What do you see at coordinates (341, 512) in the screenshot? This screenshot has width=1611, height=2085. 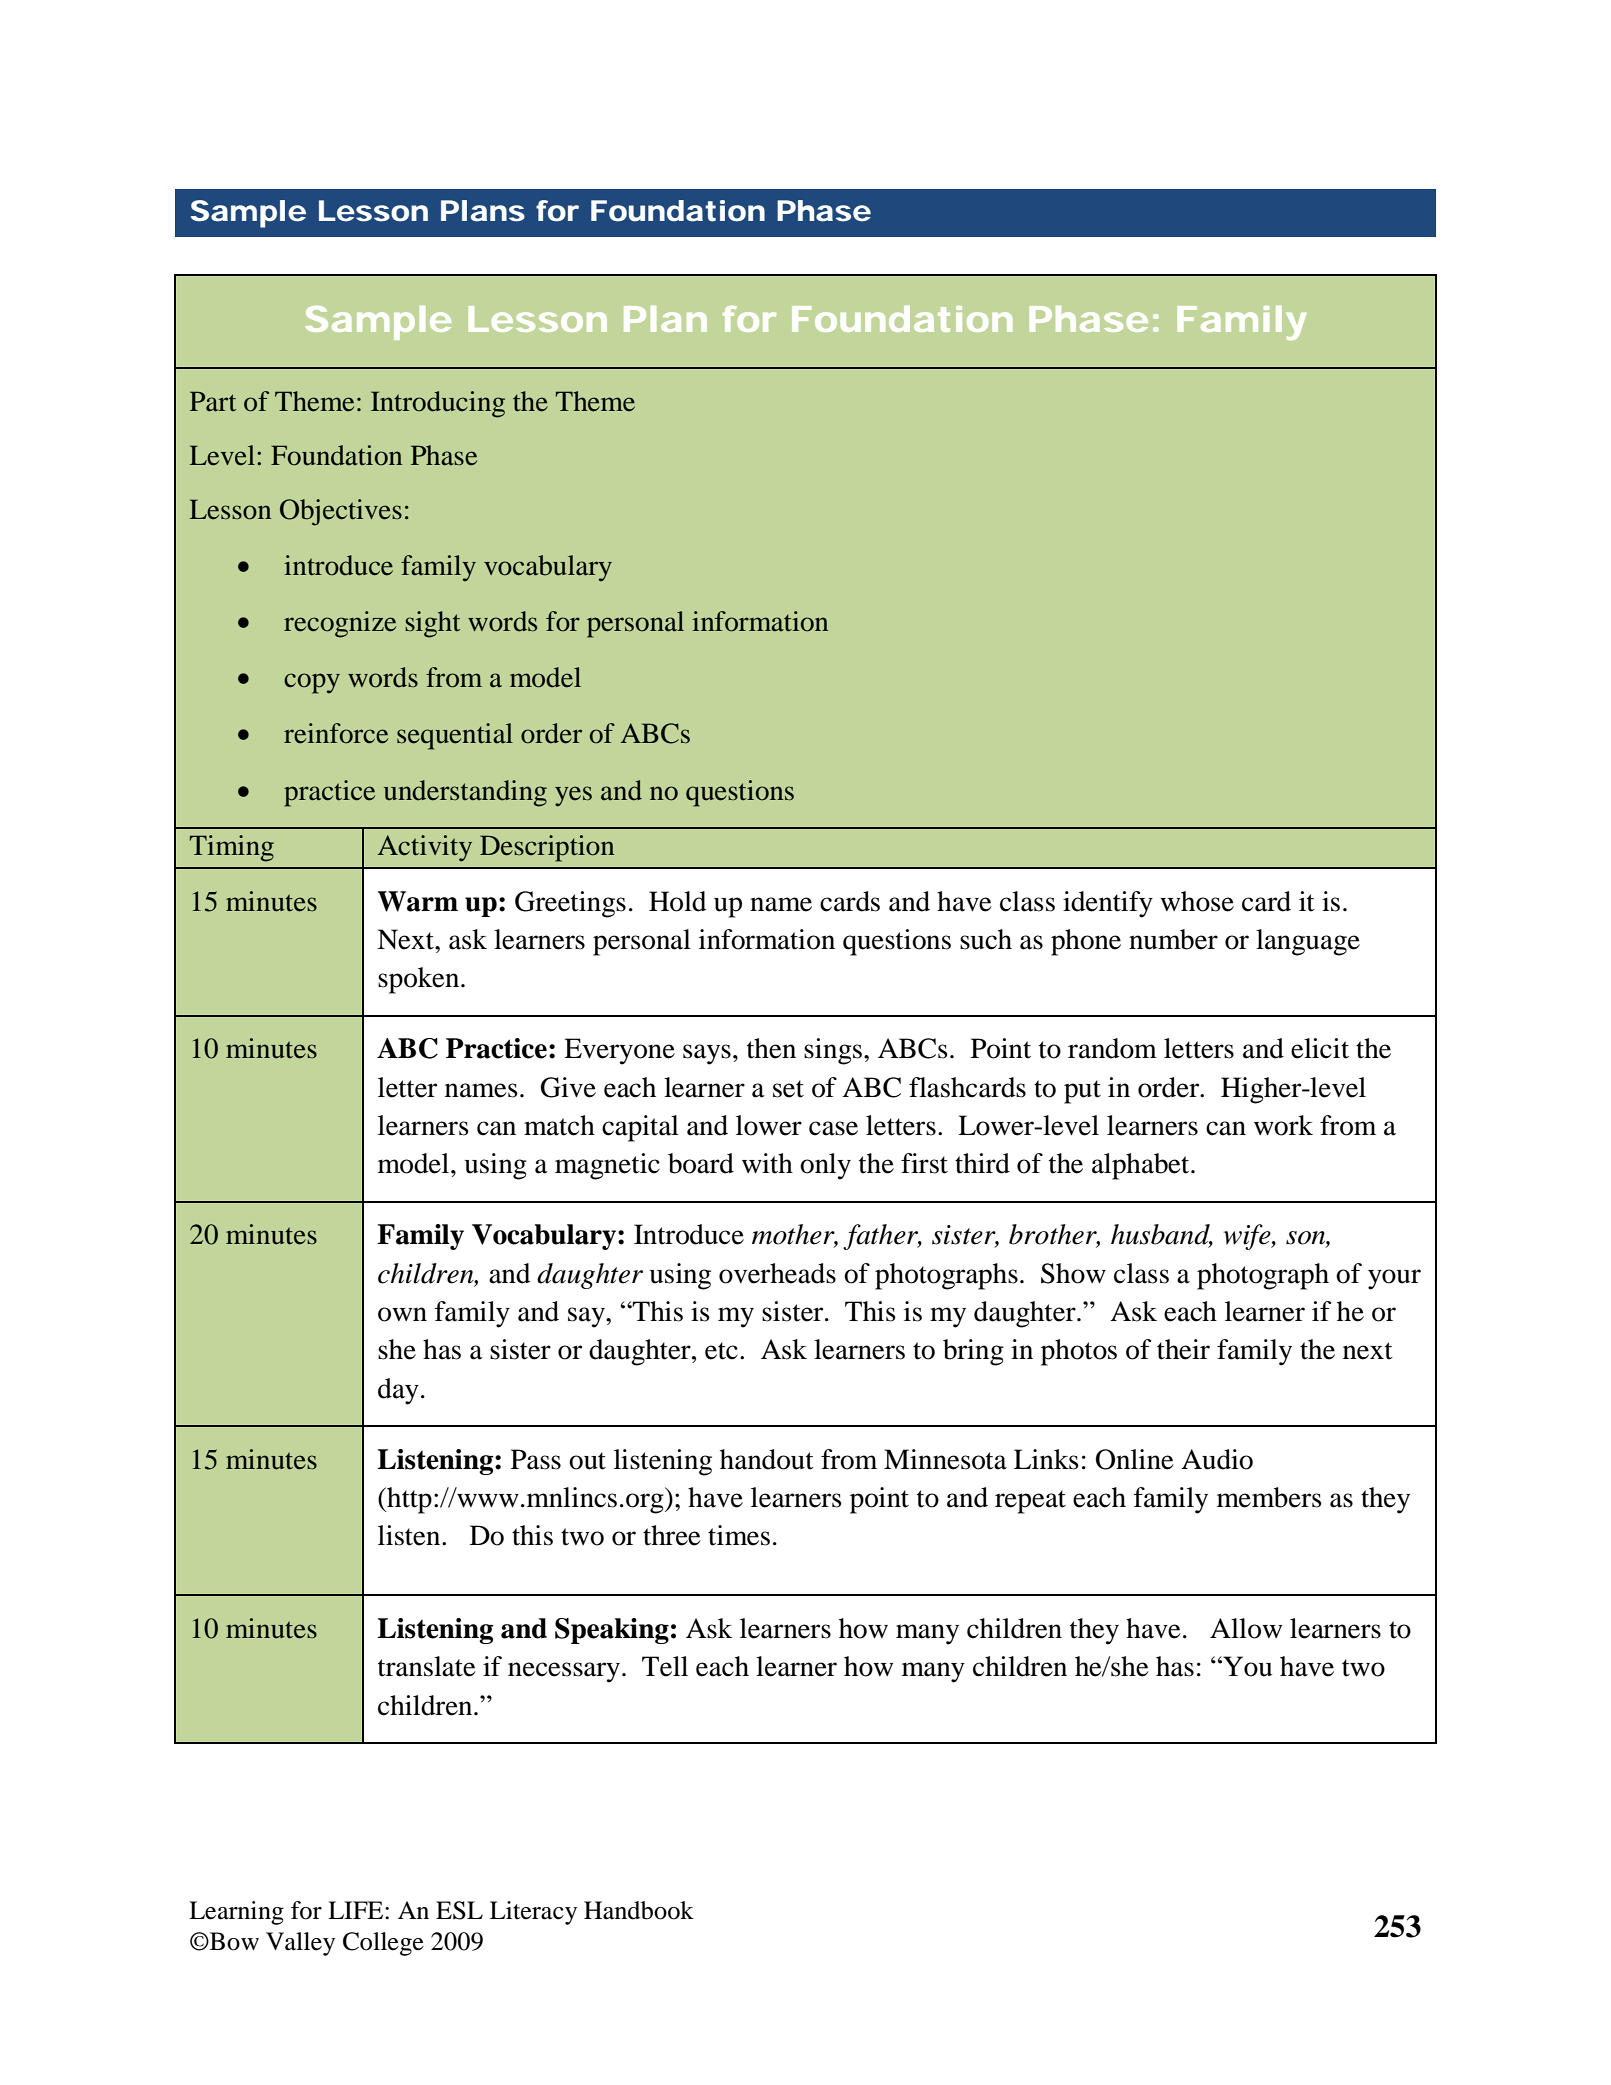 I see `Objectives` at bounding box center [341, 512].
